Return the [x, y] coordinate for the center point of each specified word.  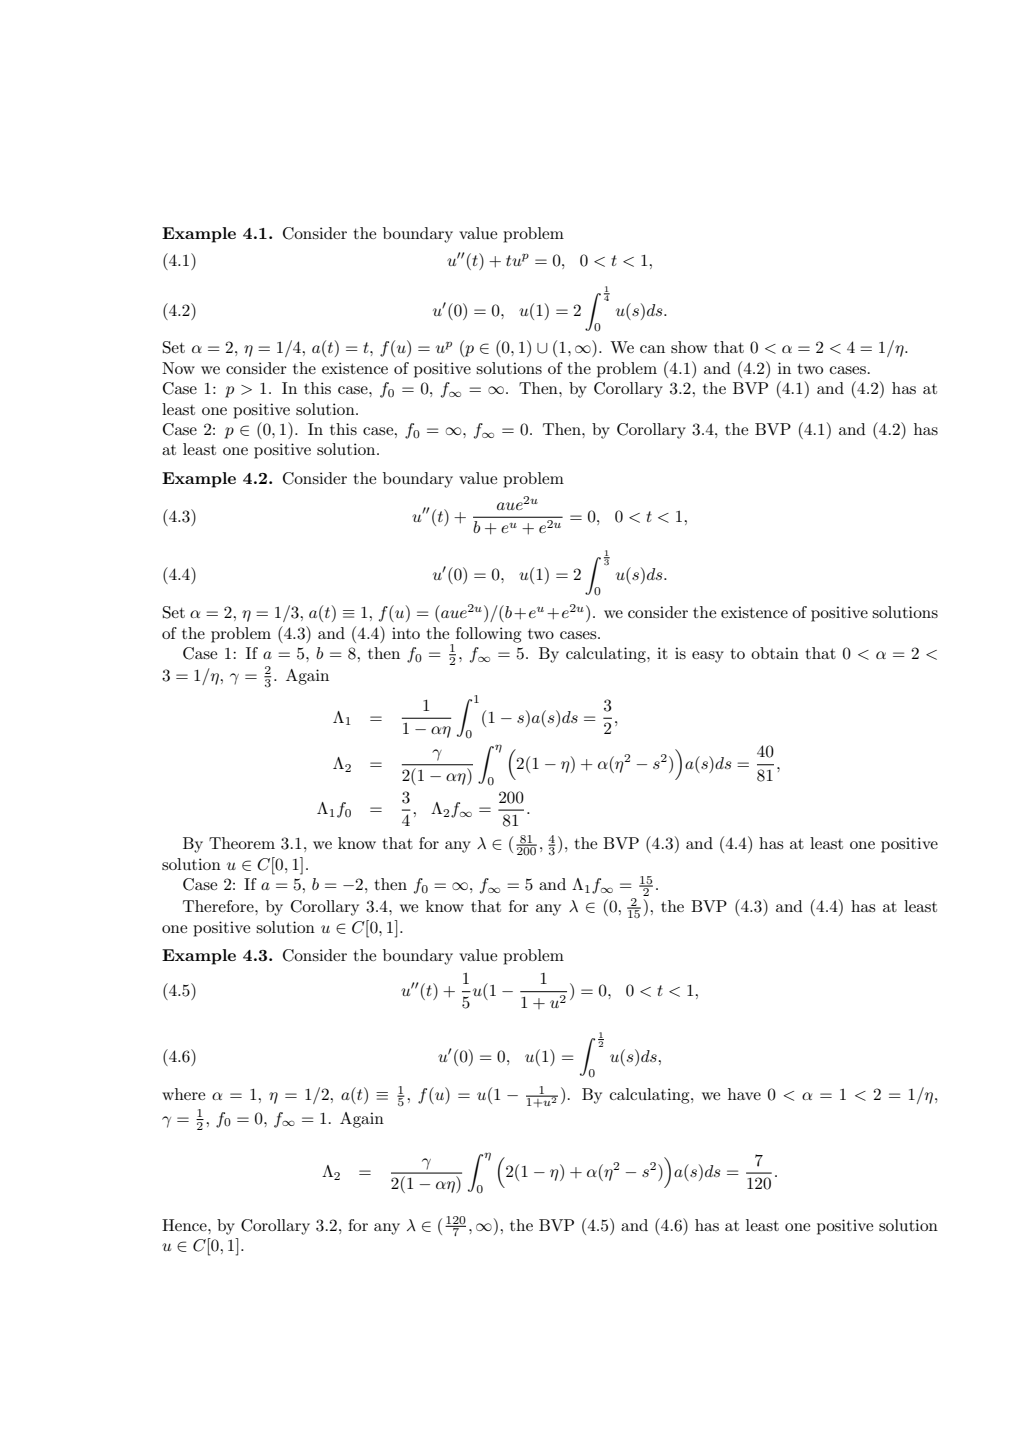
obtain [775, 653]
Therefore [219, 906]
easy [708, 657]
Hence [185, 1225]
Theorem [242, 843]
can [652, 349]
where [183, 1094]
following [488, 635]
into [406, 633]
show [689, 347]
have [744, 1094]
